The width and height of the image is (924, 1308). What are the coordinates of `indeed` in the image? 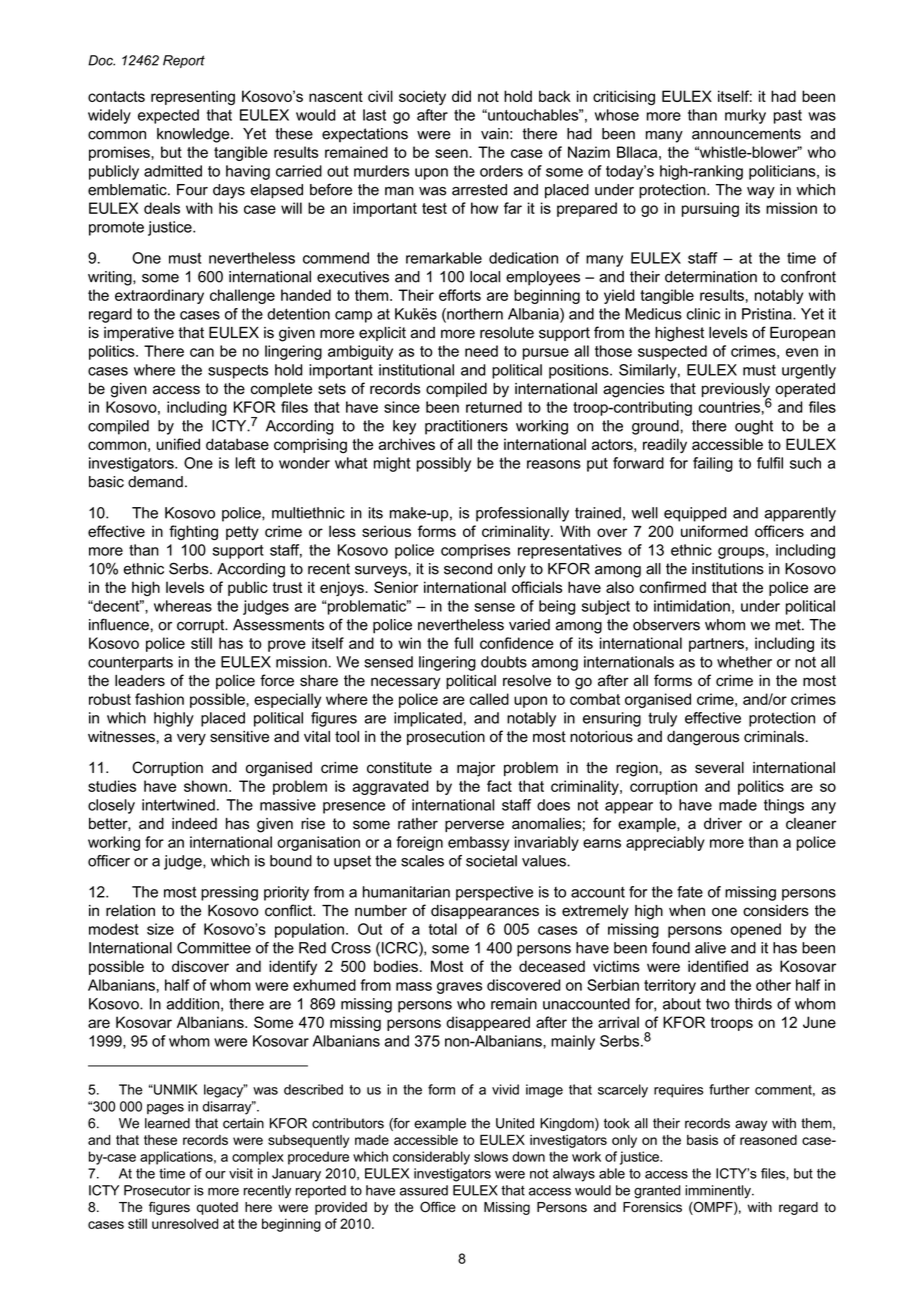 It's located at (194, 824).
